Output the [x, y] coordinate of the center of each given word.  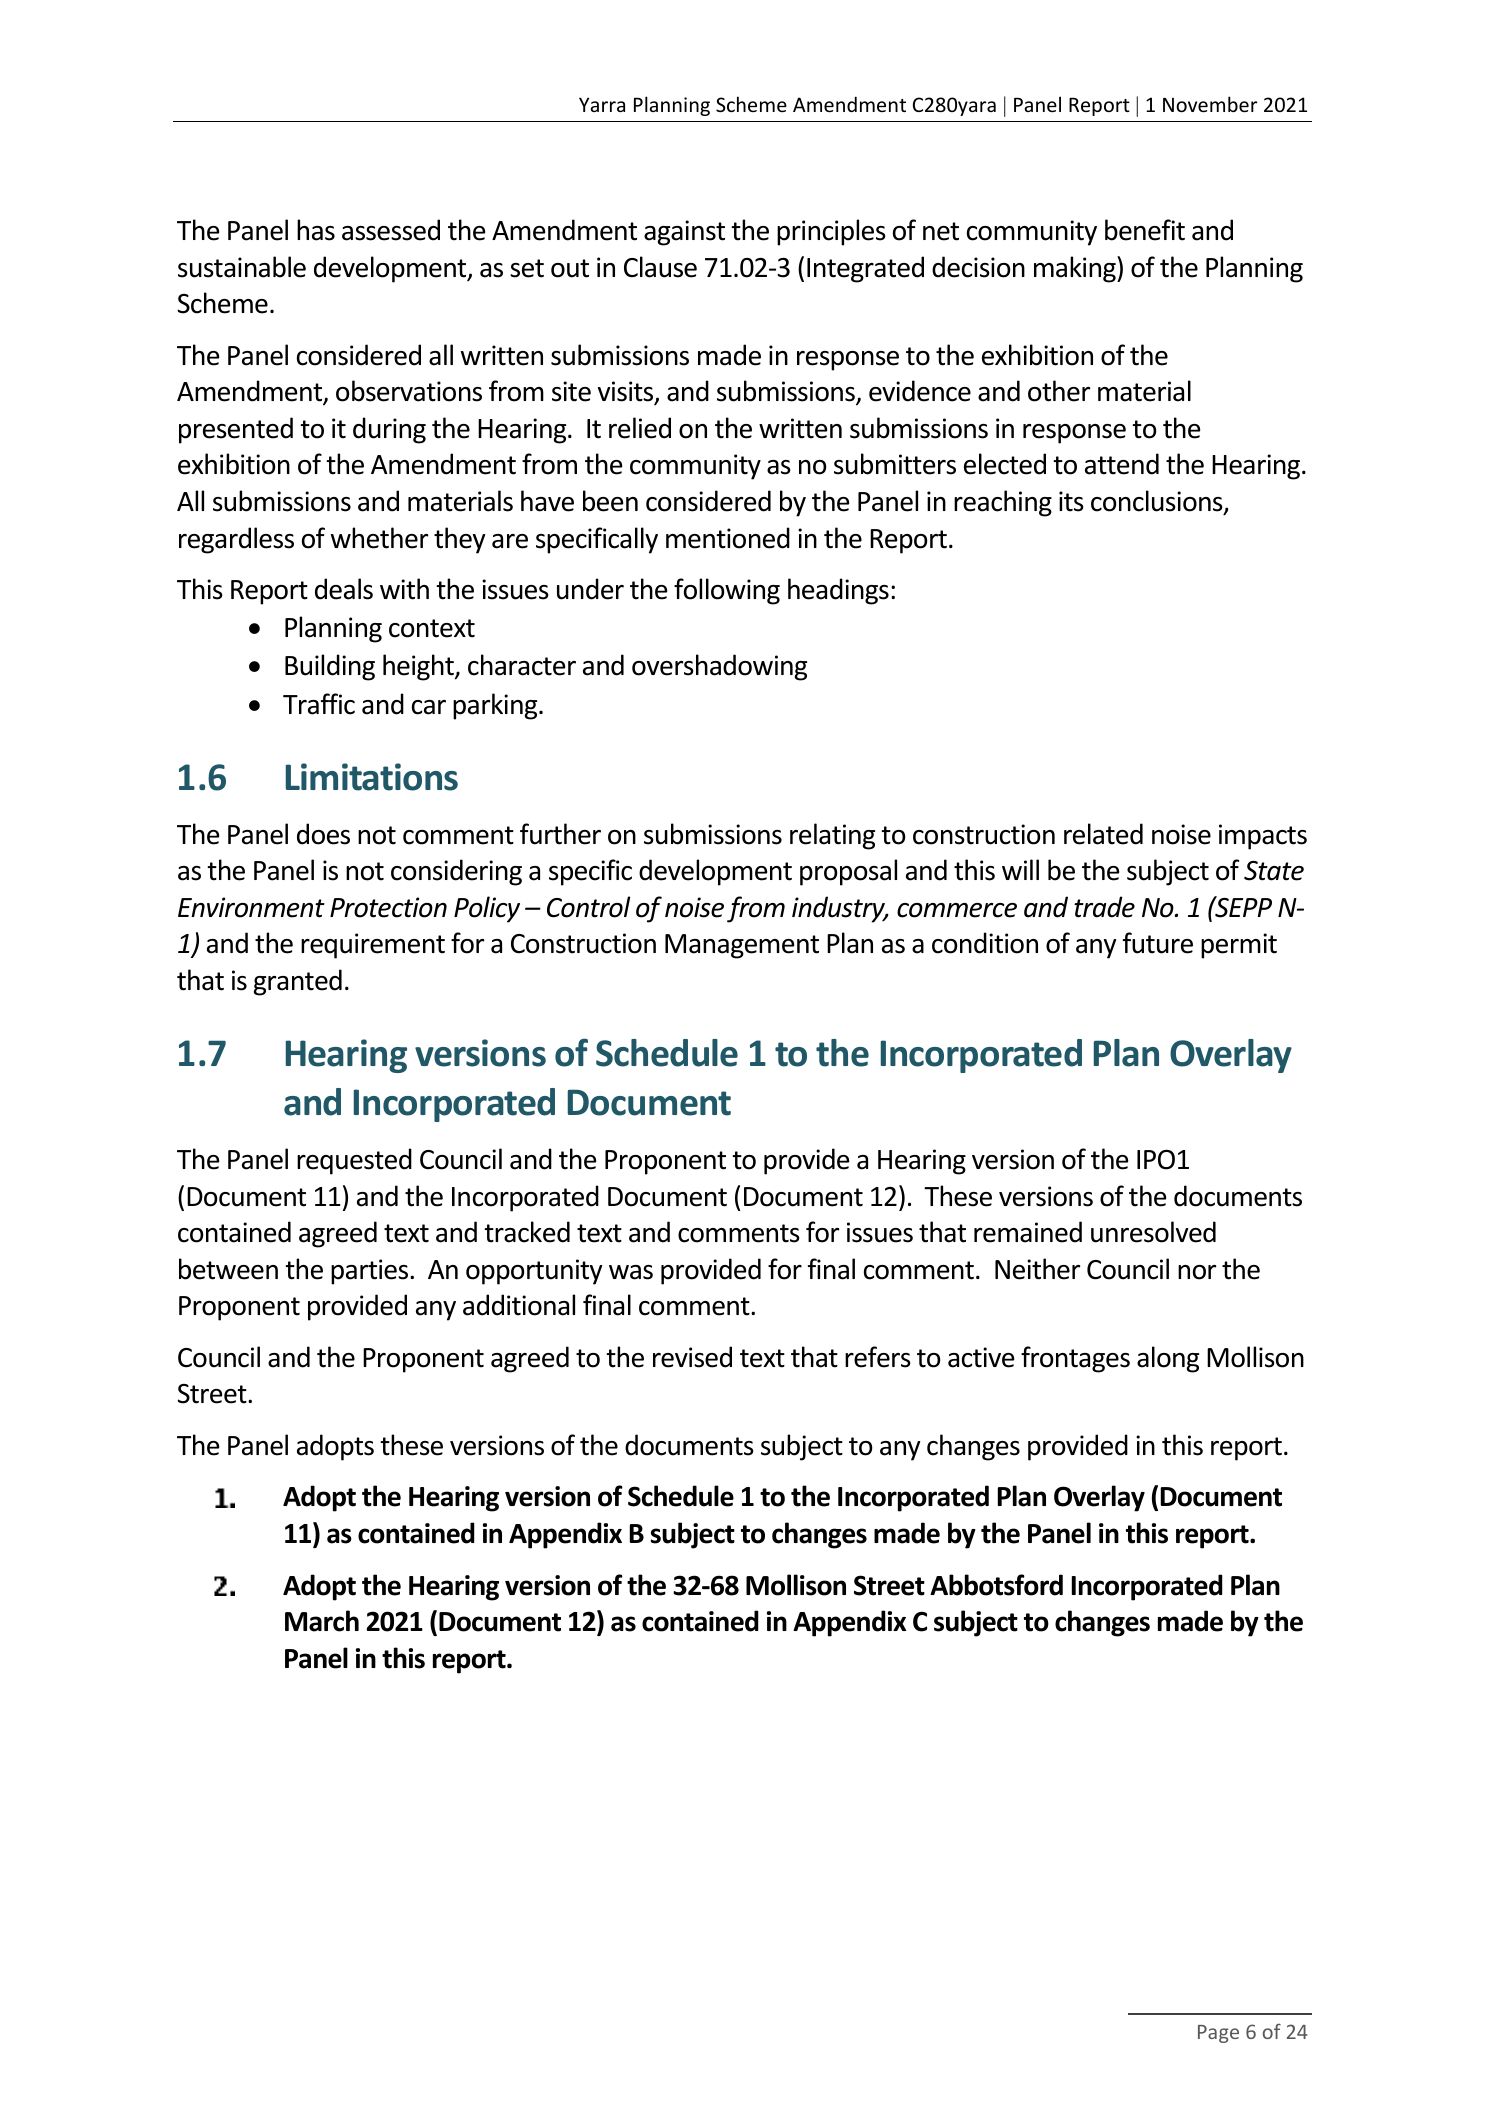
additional [519, 1305]
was [631, 1272]
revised [692, 1357]
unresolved [1153, 1232]
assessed [391, 230]
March [322, 1621]
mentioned [728, 538]
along [1168, 1359]
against [684, 233]
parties [371, 1272]
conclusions [1158, 502]
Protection [388, 907]
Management [742, 946]
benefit [1145, 230]
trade [1104, 907]
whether [379, 538]
